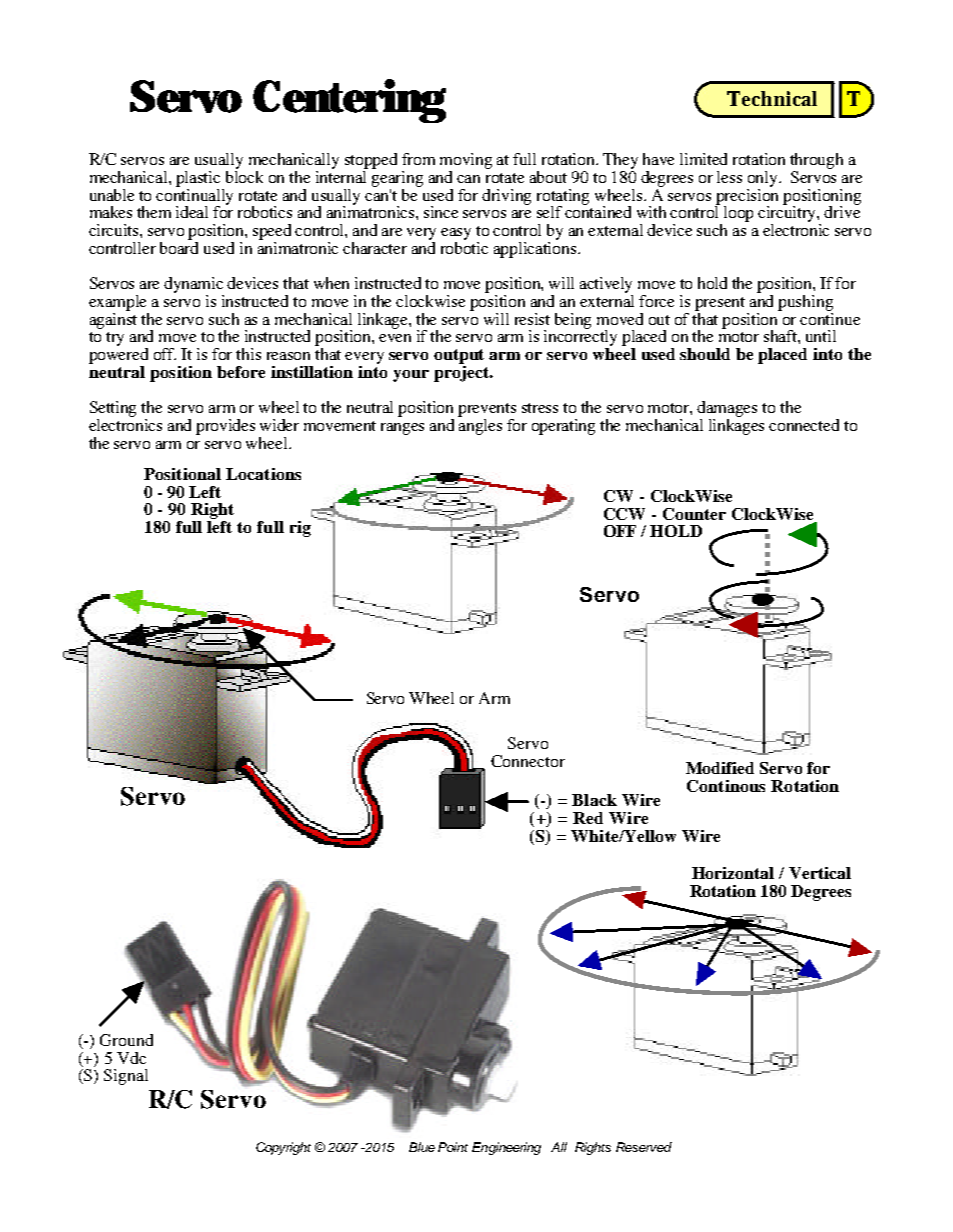  I want to click on Black, so click(594, 800).
